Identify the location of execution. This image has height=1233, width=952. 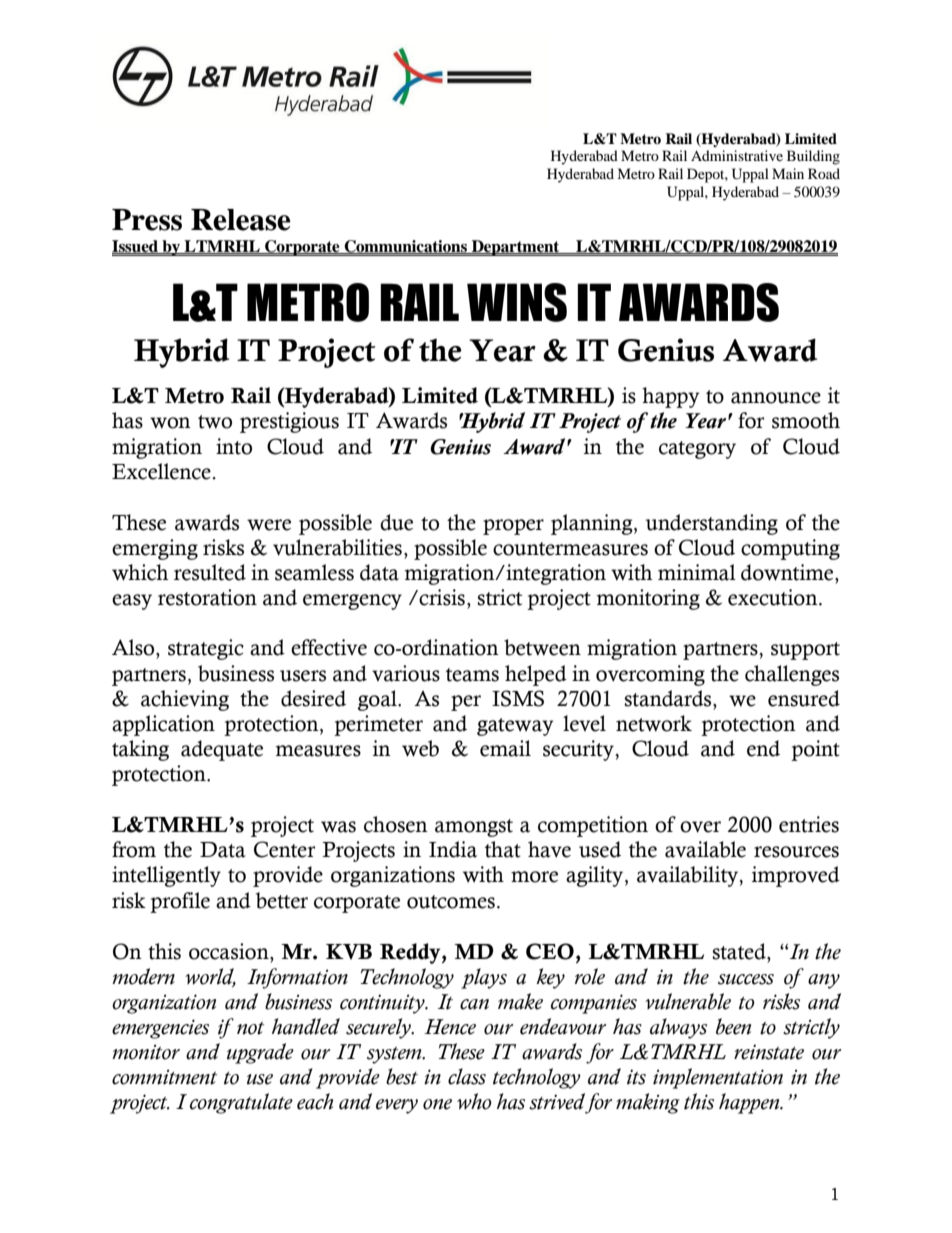
(774, 597).
